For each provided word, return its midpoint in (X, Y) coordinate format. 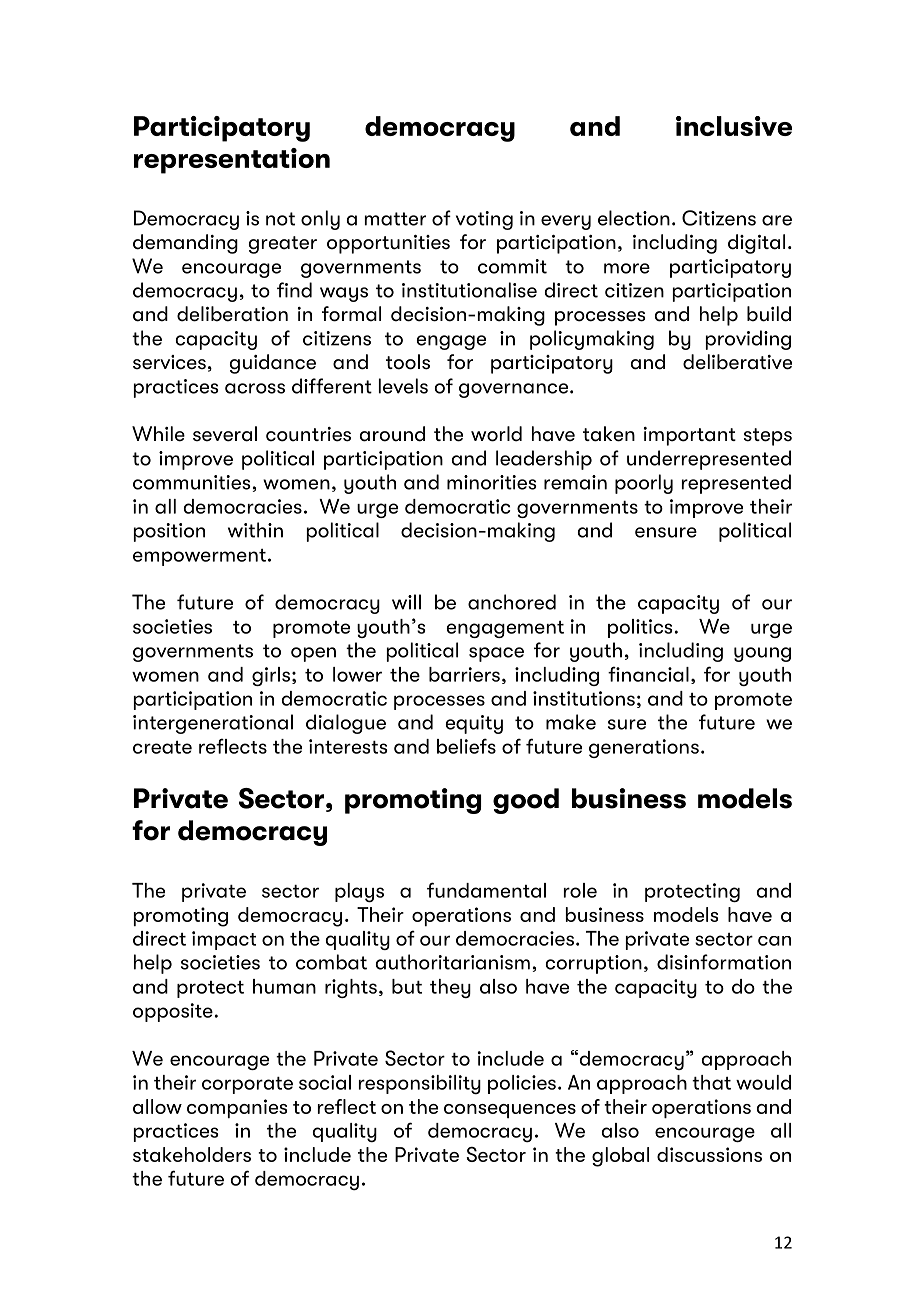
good (526, 801)
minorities (492, 482)
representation (232, 161)
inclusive (734, 126)
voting (484, 220)
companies (237, 1108)
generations (644, 748)
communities (192, 482)
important (690, 436)
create (162, 747)
